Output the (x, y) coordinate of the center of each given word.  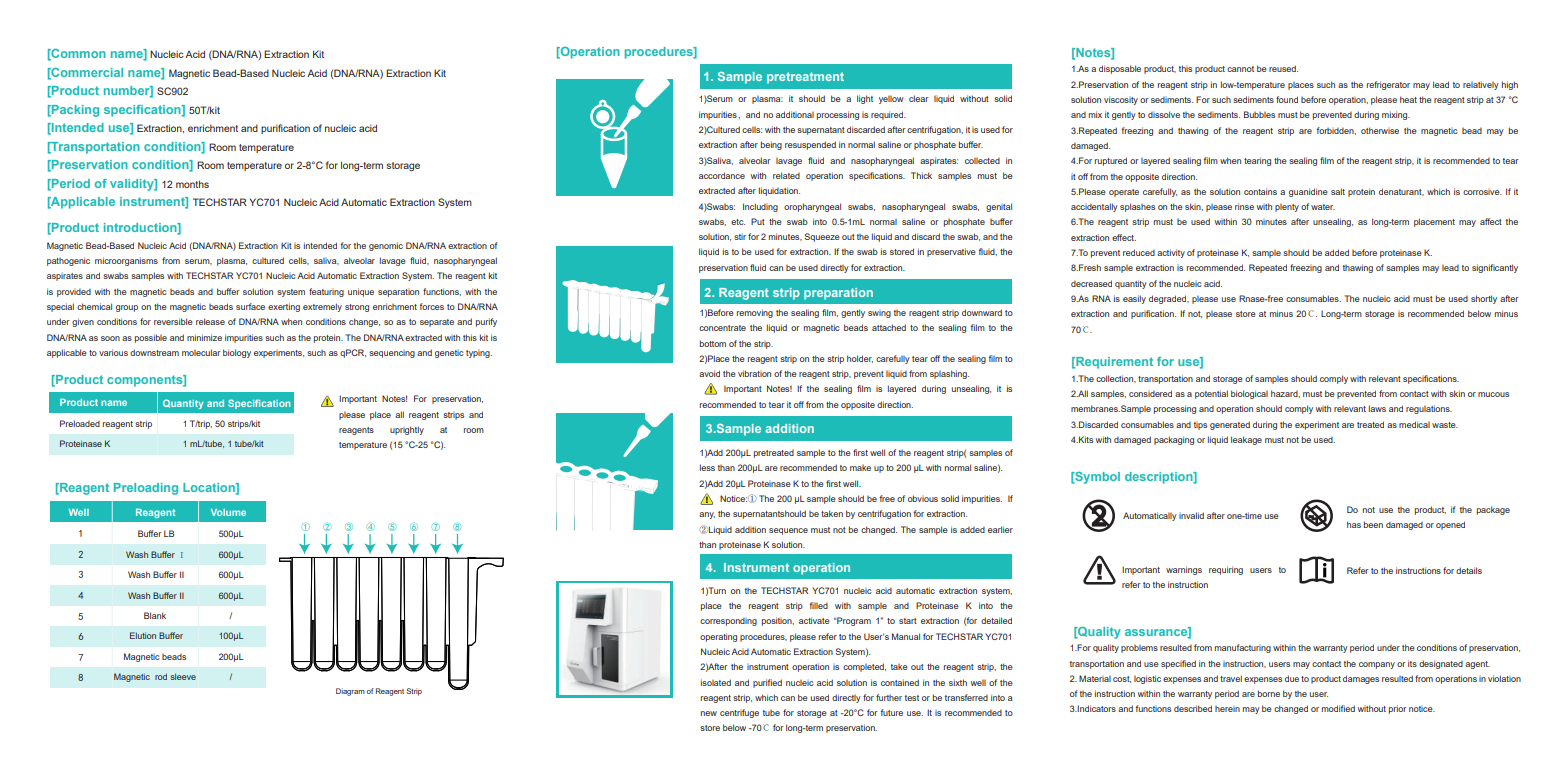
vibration (754, 373)
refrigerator (1388, 85)
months (192, 184)
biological (1249, 394)
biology (237, 353)
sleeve (183, 676)
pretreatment (805, 78)
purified (767, 683)
